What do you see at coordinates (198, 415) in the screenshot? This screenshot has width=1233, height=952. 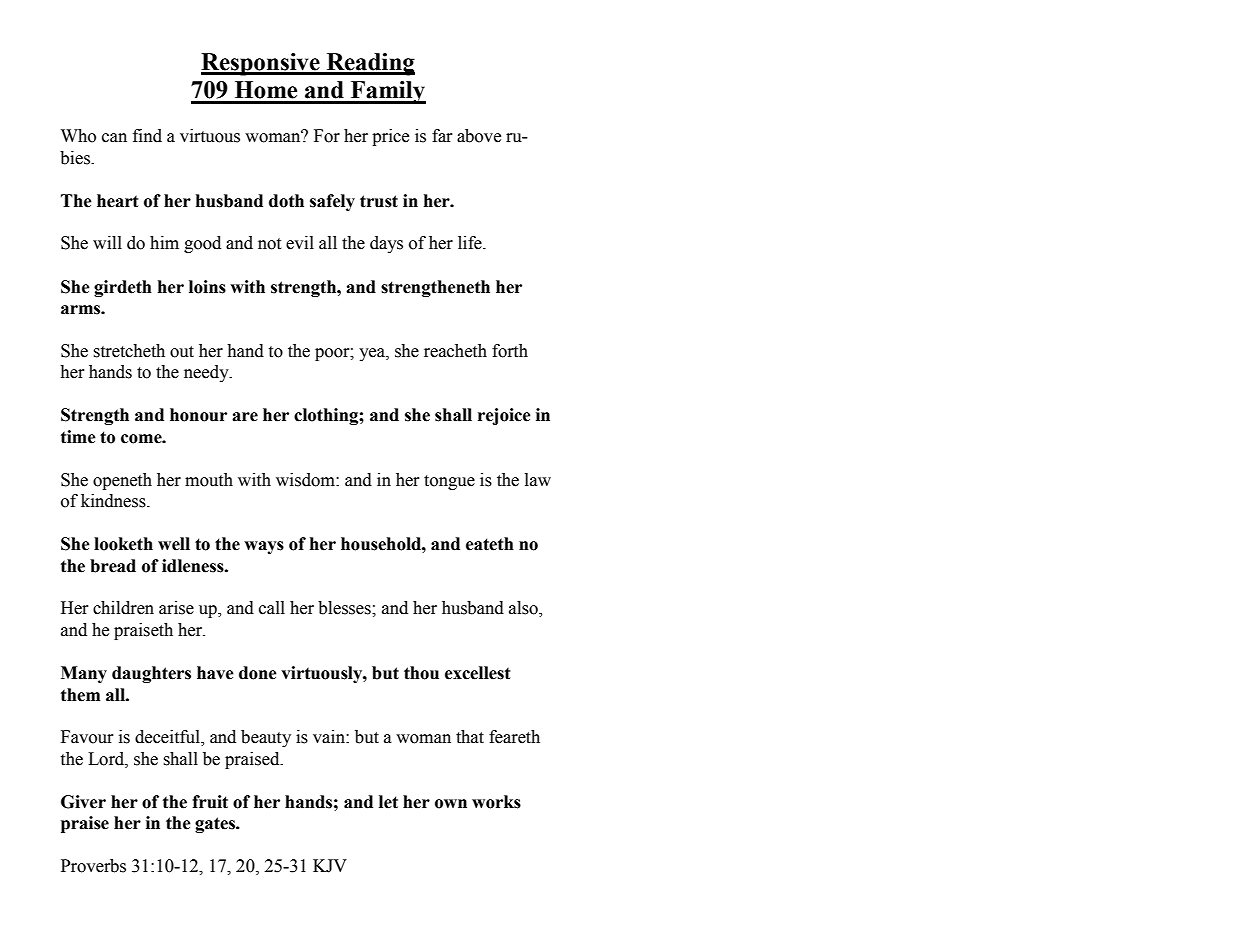 I see `honour` at bounding box center [198, 415].
